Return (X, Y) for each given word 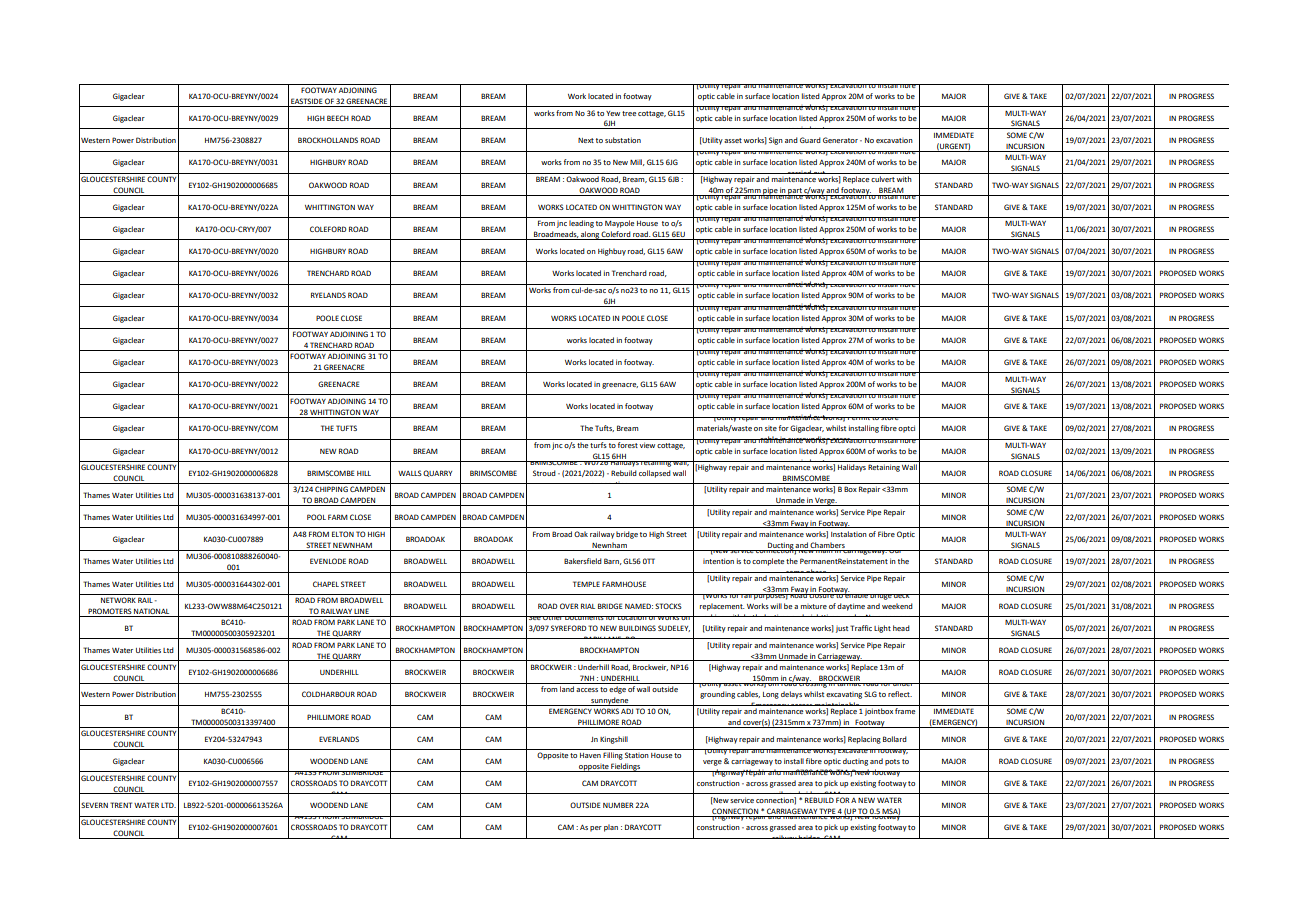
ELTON (343, 534)
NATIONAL (152, 612)
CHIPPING (331, 489)
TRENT (121, 805)
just (842, 629)
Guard (810, 140)
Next (586, 140)
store (890, 418)
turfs (598, 445)
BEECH (338, 118)
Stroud (544, 473)
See (535, 618)
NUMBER (618, 805)
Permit (859, 418)
